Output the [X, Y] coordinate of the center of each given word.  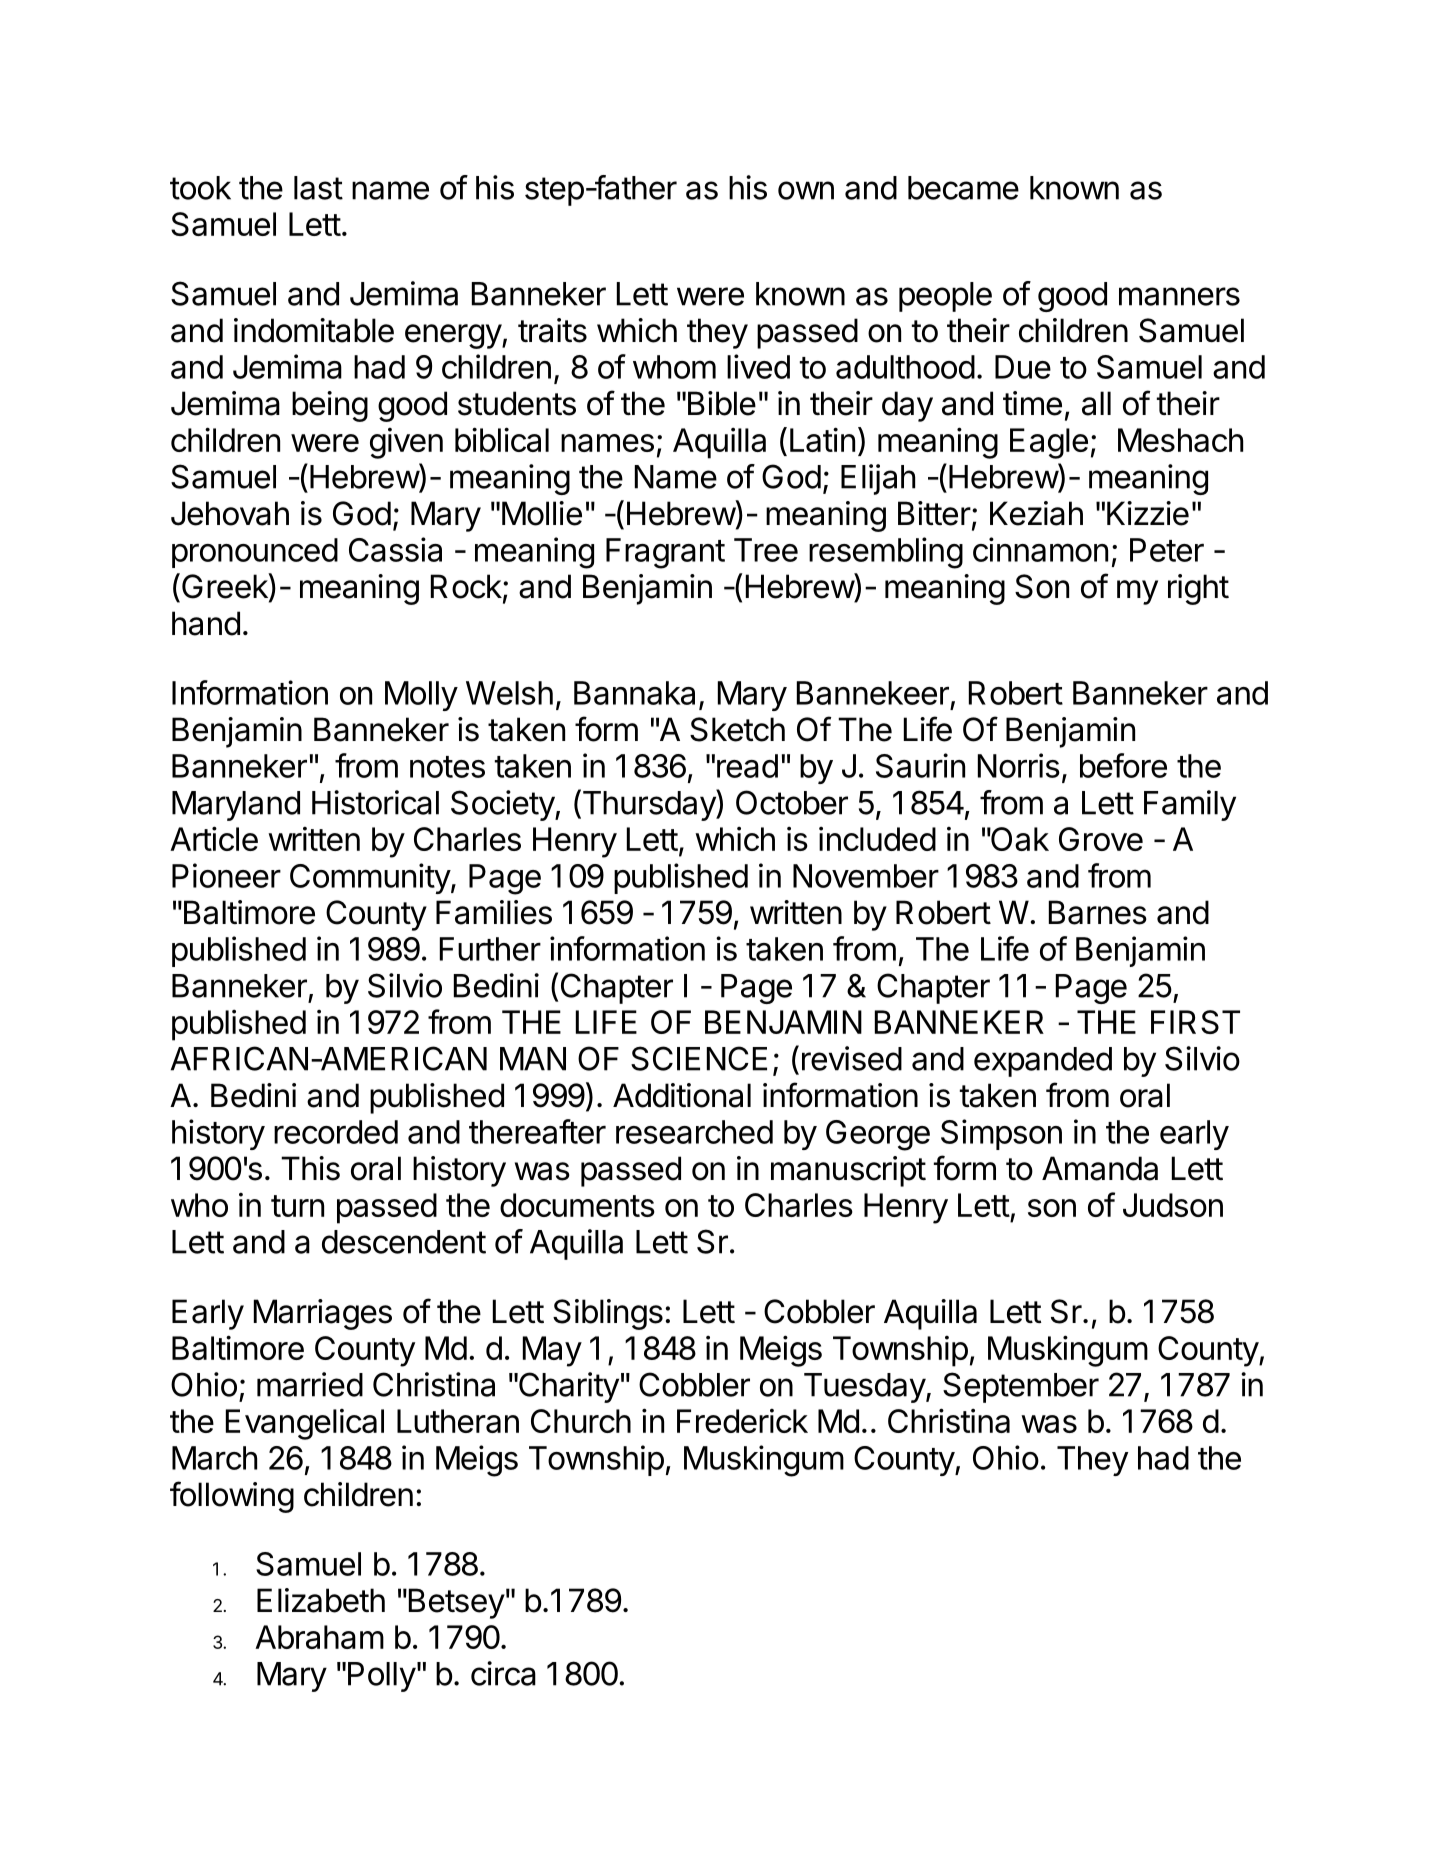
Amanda [1100, 1168]
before [1123, 765]
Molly [421, 696]
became [963, 188]
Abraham [319, 1637]
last [318, 188]
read [747, 766]
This [310, 1168]
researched [694, 1132]
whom [674, 367]
